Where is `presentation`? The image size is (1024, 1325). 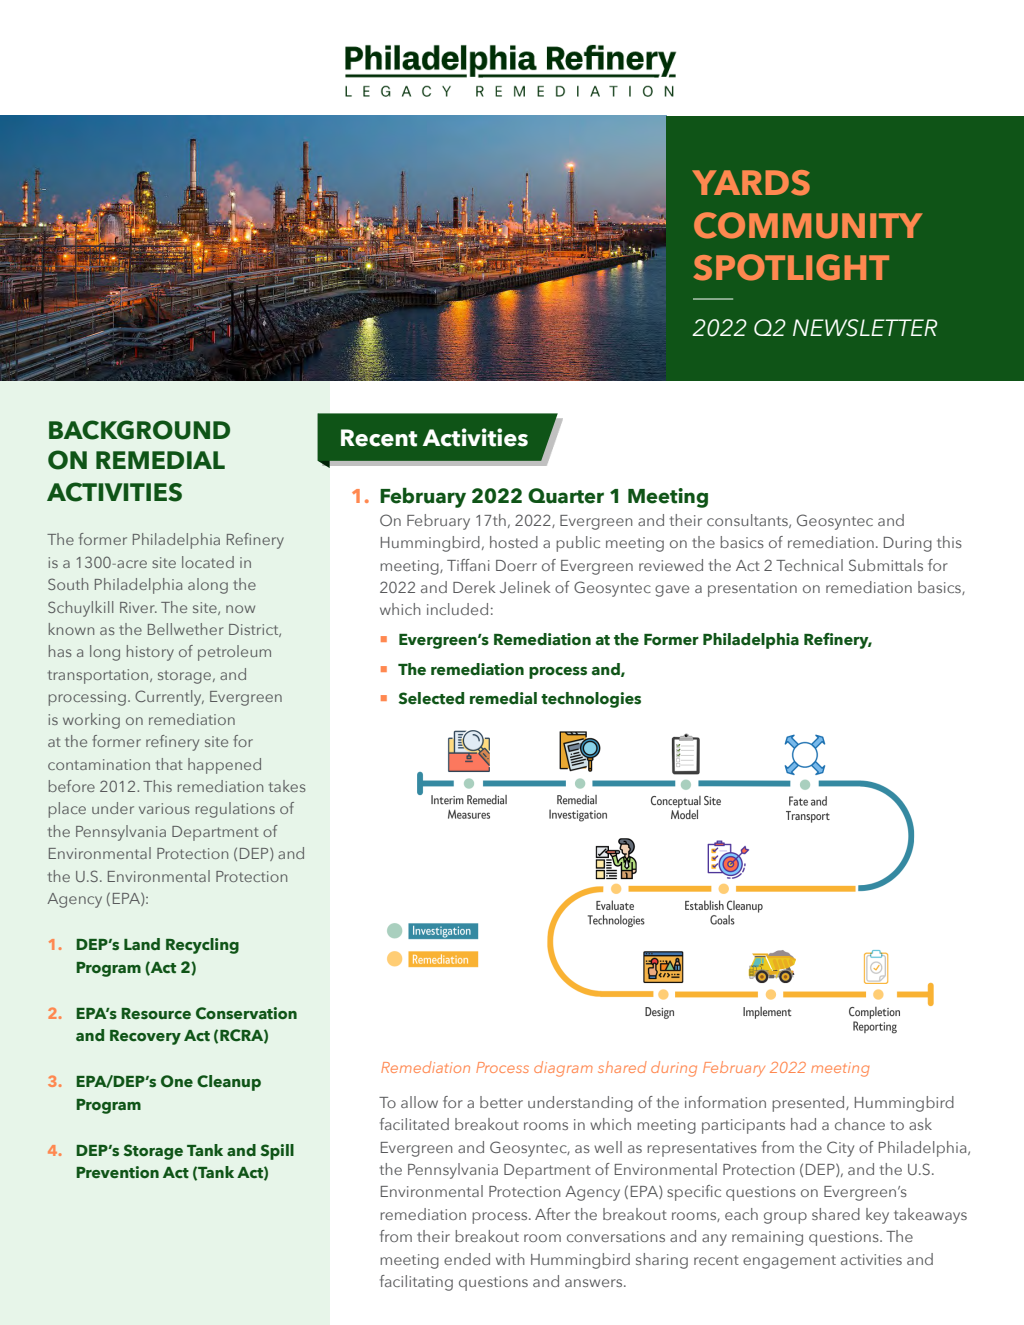 presentation is located at coordinates (752, 589).
